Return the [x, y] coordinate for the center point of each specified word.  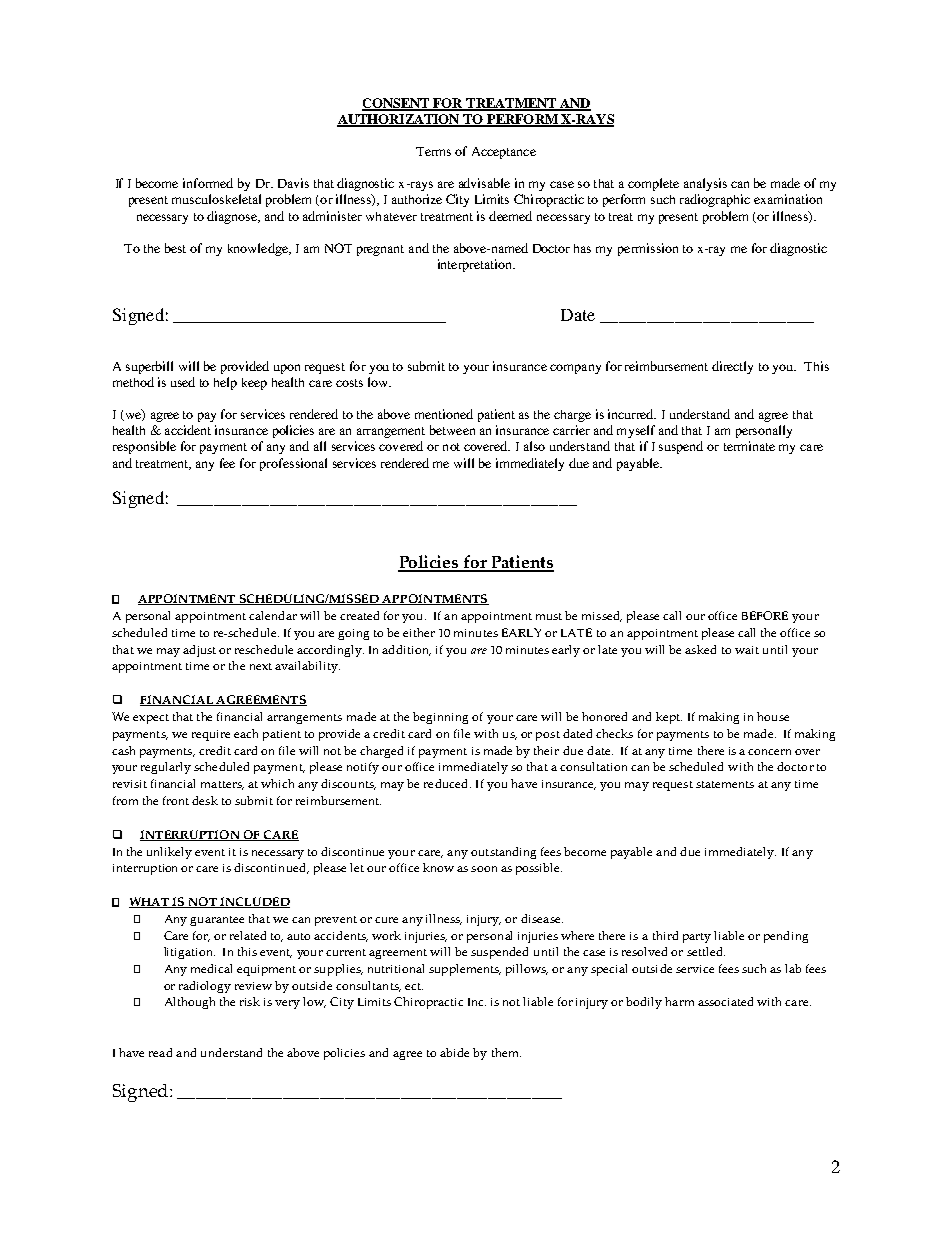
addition [406, 650]
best [175, 248]
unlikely [169, 853]
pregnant [380, 250]
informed [208, 183]
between [452, 430]
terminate [749, 446]
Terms [433, 151]
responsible [144, 447]
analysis [705, 184]
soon [484, 869]
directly [732, 367]
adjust [199, 651]
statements [725, 784]
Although [190, 1003]
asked [700, 649]
